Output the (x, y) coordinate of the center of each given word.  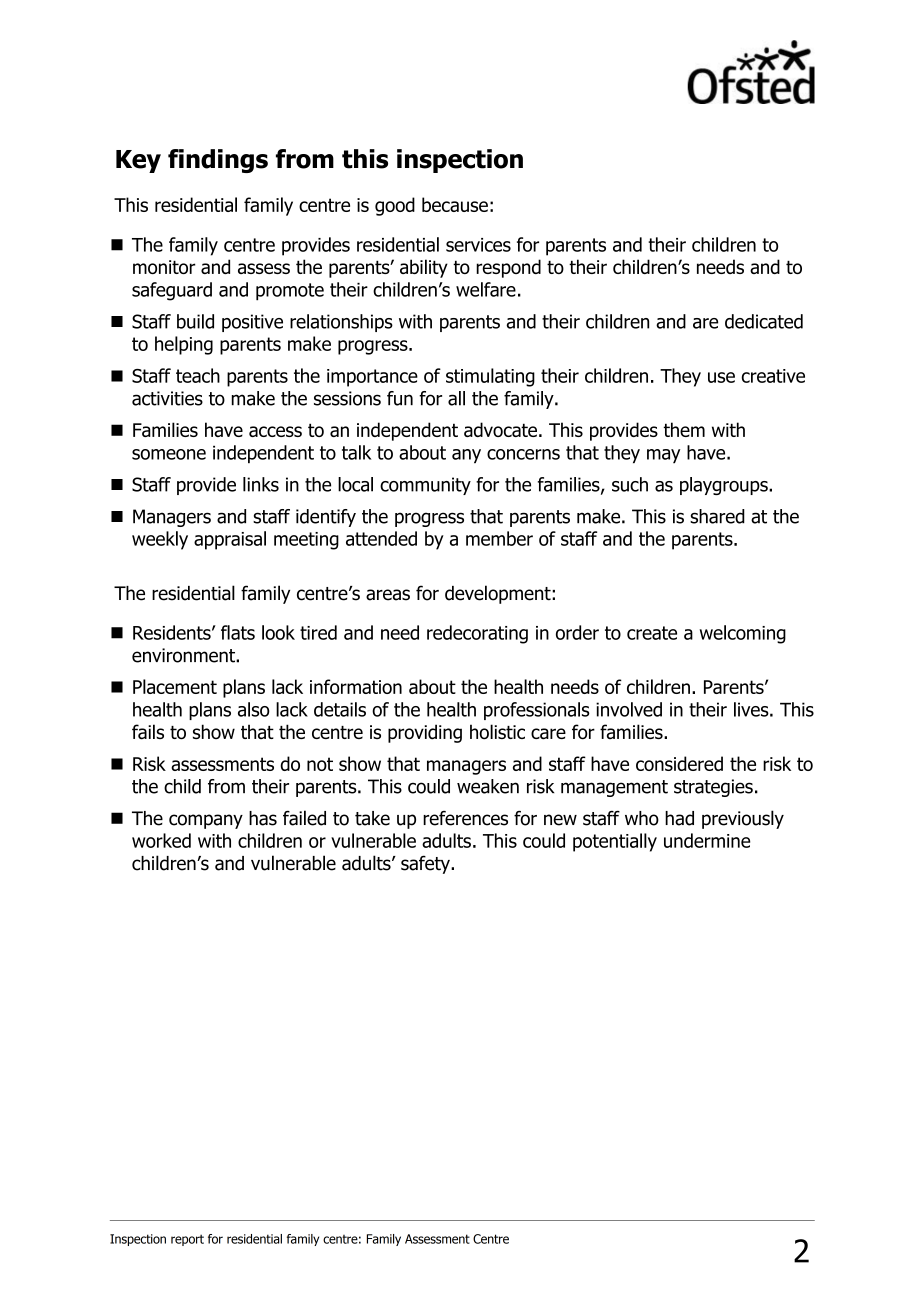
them (684, 429)
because (455, 204)
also (254, 709)
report (187, 1240)
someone (169, 454)
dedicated (764, 321)
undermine (707, 840)
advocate (500, 429)
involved (629, 709)
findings (218, 161)
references (465, 818)
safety (426, 864)
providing (425, 733)
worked (161, 840)
